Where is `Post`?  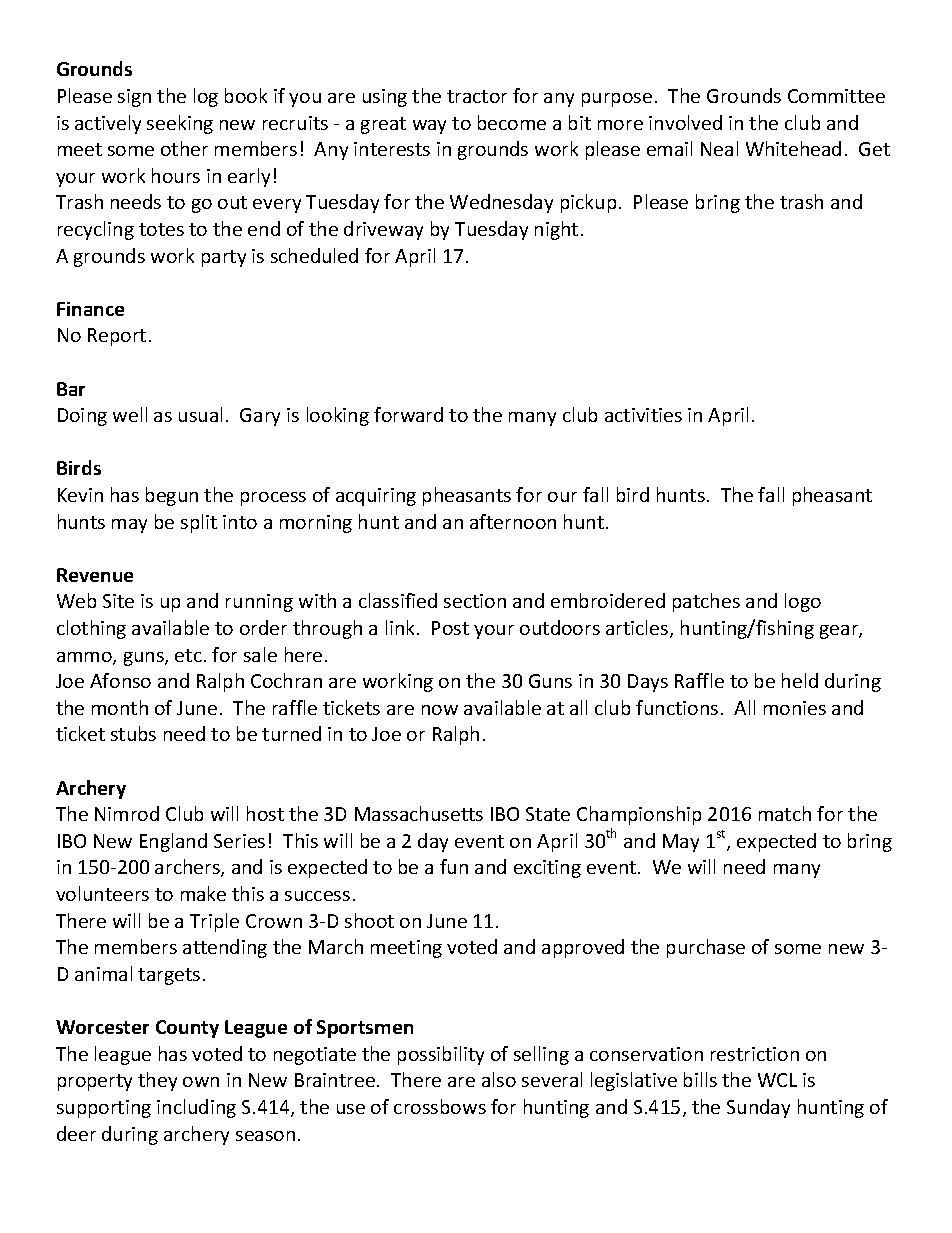
Post is located at coordinates (450, 628).
